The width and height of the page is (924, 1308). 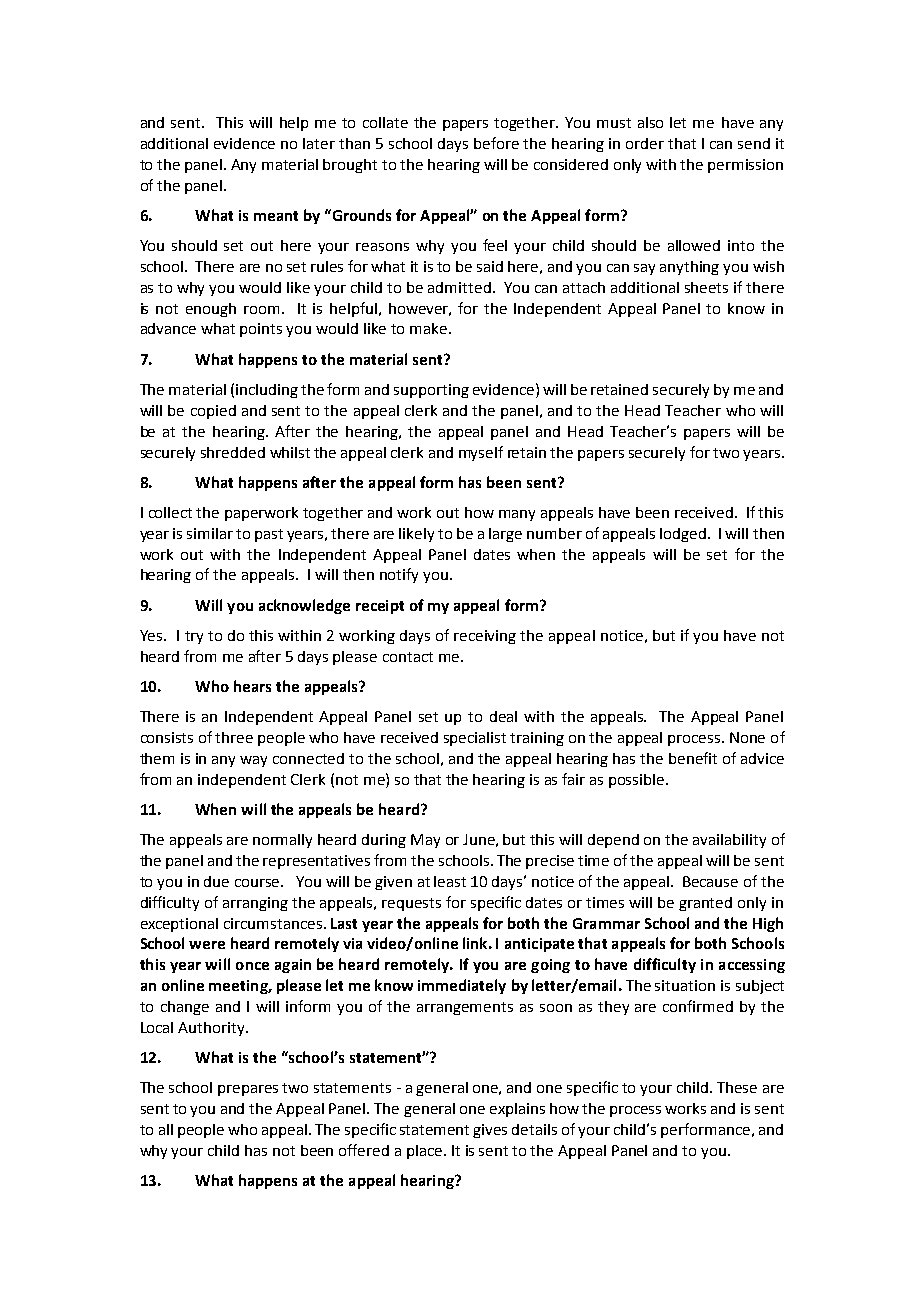 I want to click on try, so click(x=194, y=637).
